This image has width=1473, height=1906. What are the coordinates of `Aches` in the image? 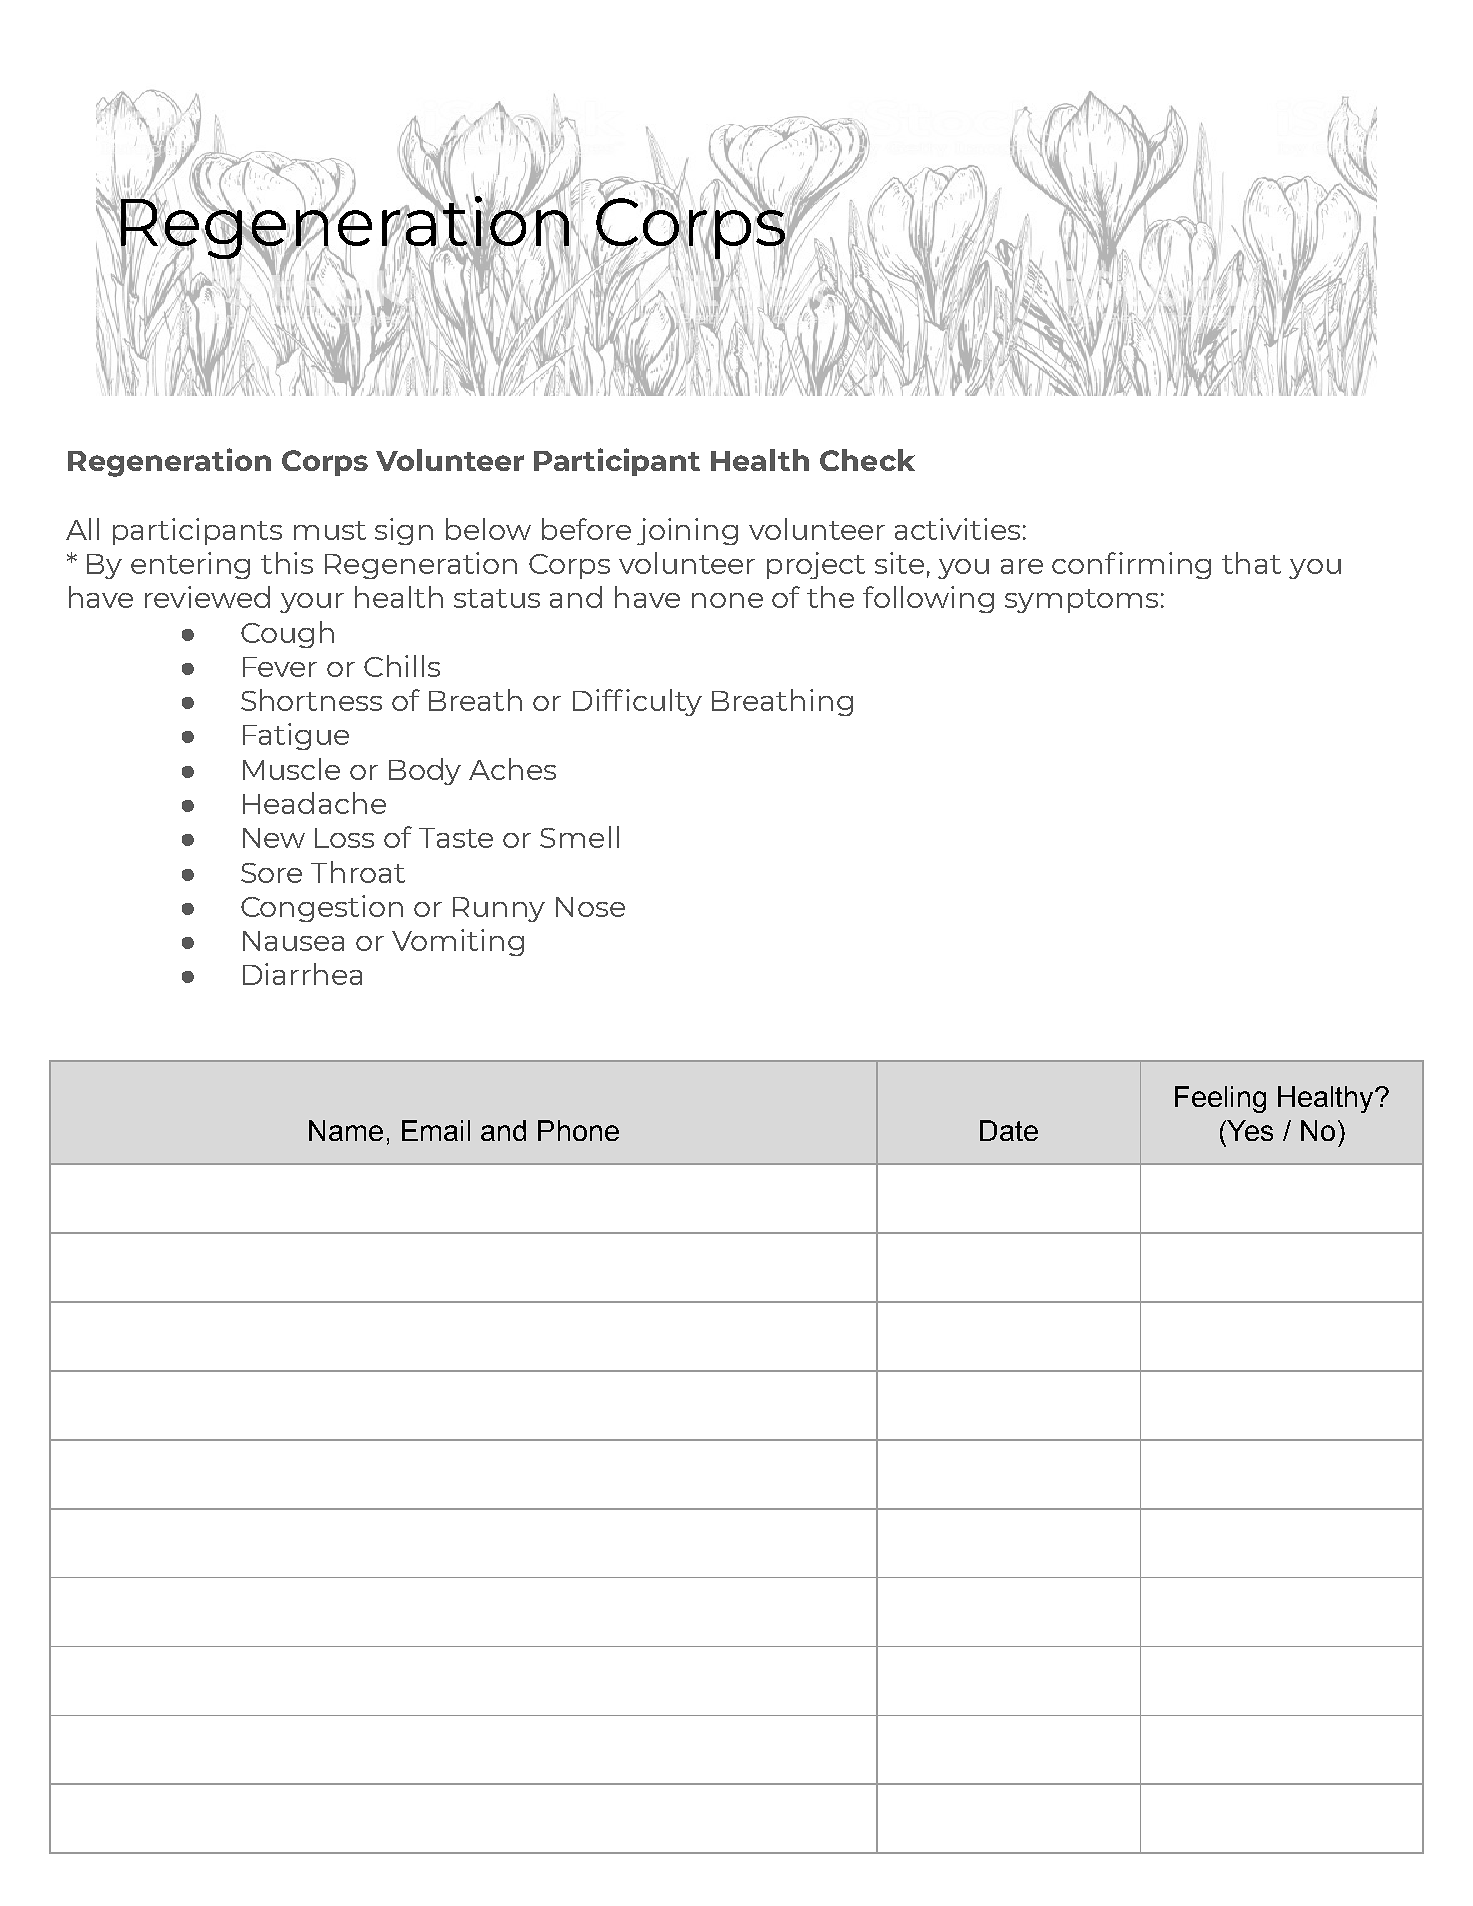 It's located at (512, 769).
